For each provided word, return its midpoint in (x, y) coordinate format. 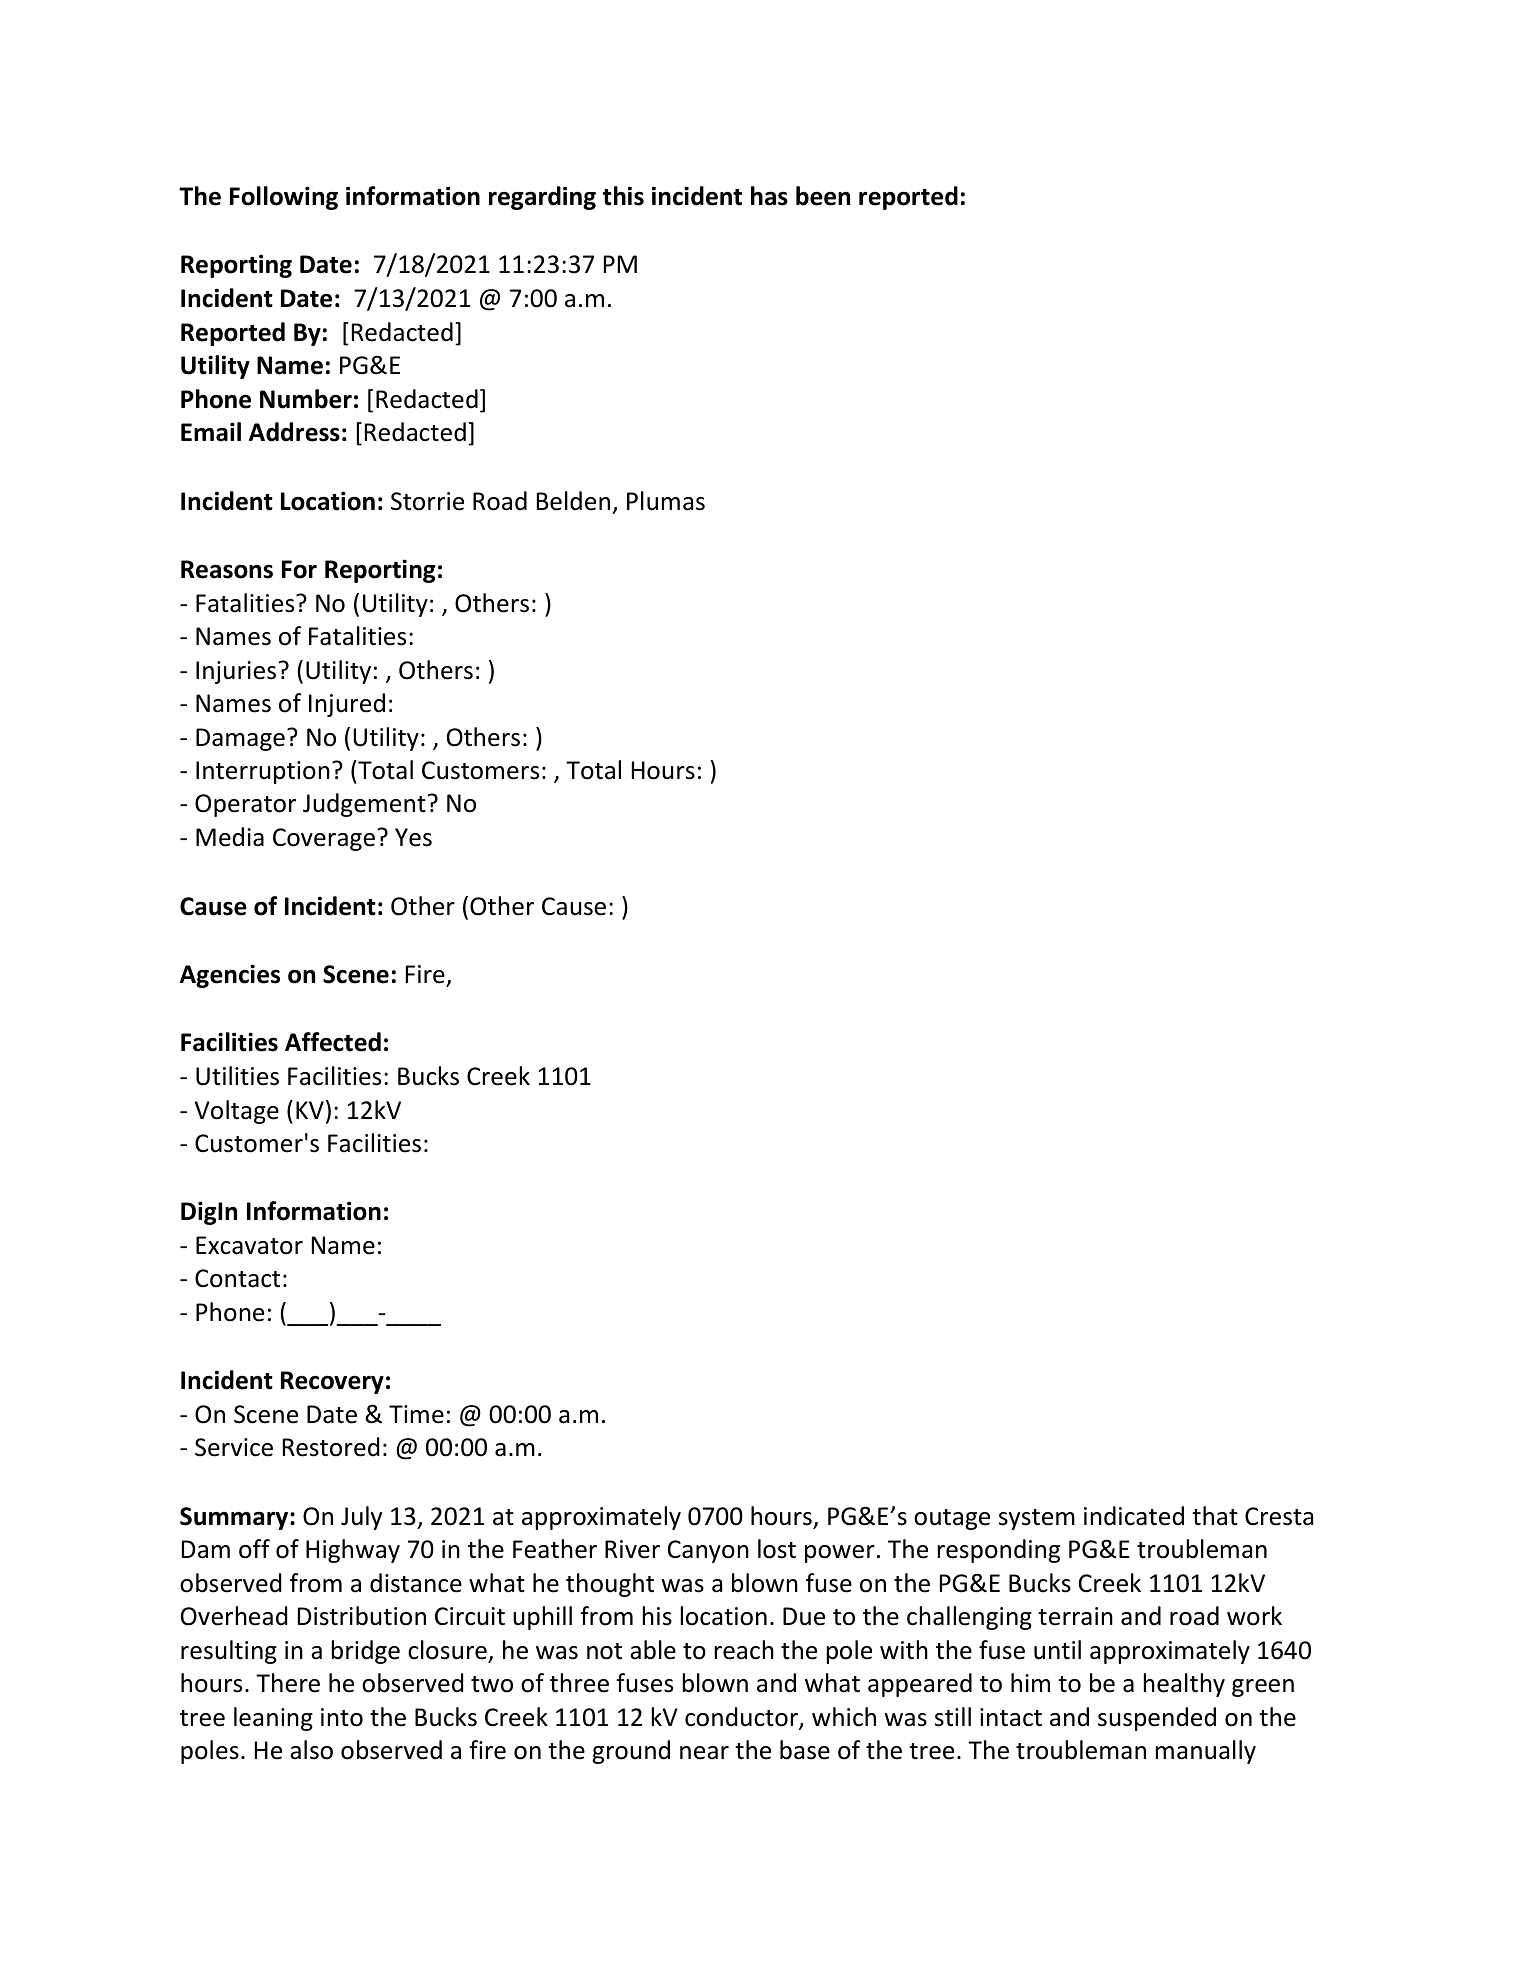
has (769, 196)
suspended (1157, 1719)
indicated (1134, 1516)
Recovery (332, 1382)
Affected (333, 1042)
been (823, 196)
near (704, 1753)
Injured (347, 705)
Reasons (227, 569)
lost (777, 1549)
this (623, 196)
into (342, 1717)
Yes (413, 837)
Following (284, 198)
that (1215, 1516)
